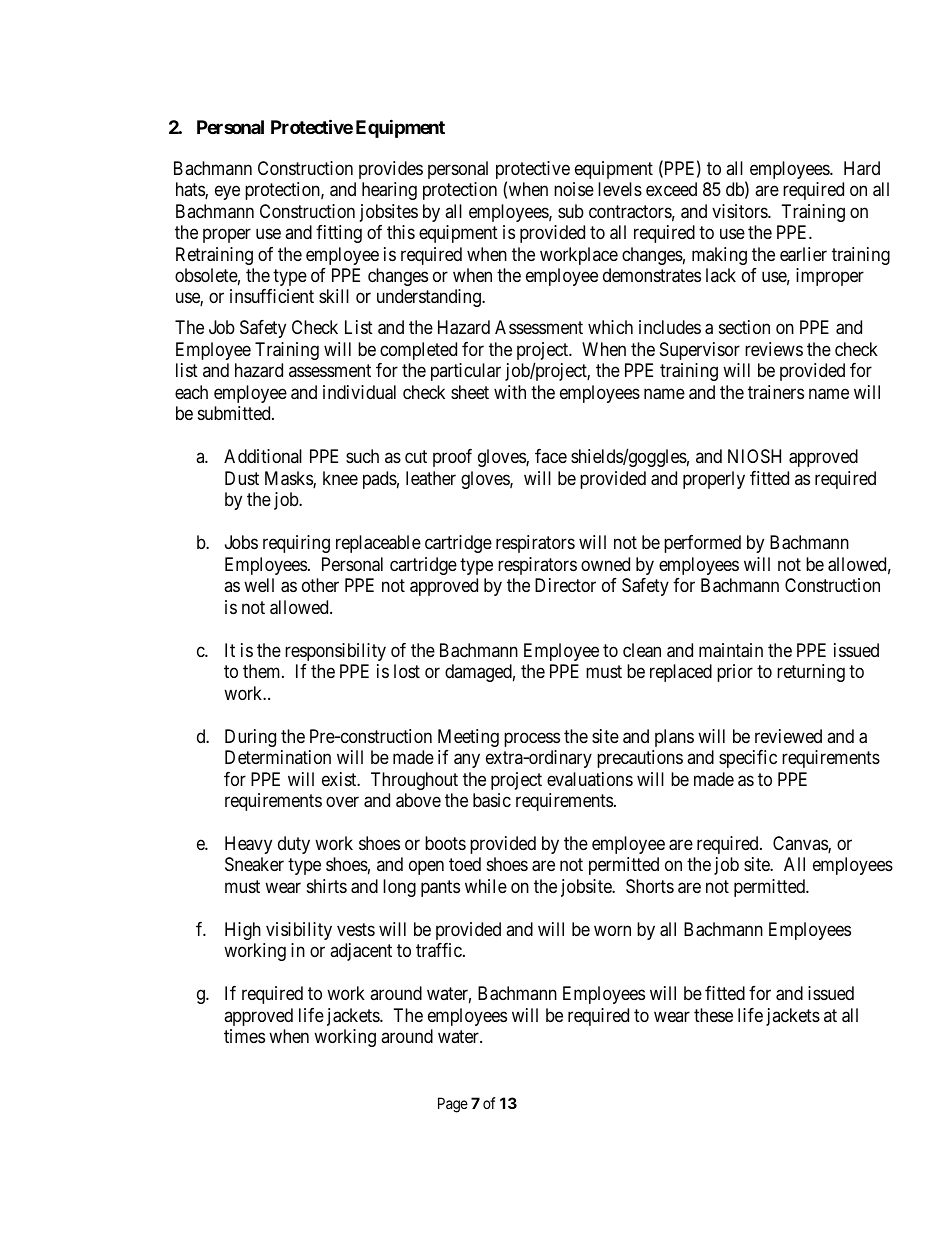 The width and height of the screenshot is (952, 1233). What do you see at coordinates (296, 544) in the screenshot?
I see `requiring` at bounding box center [296, 544].
